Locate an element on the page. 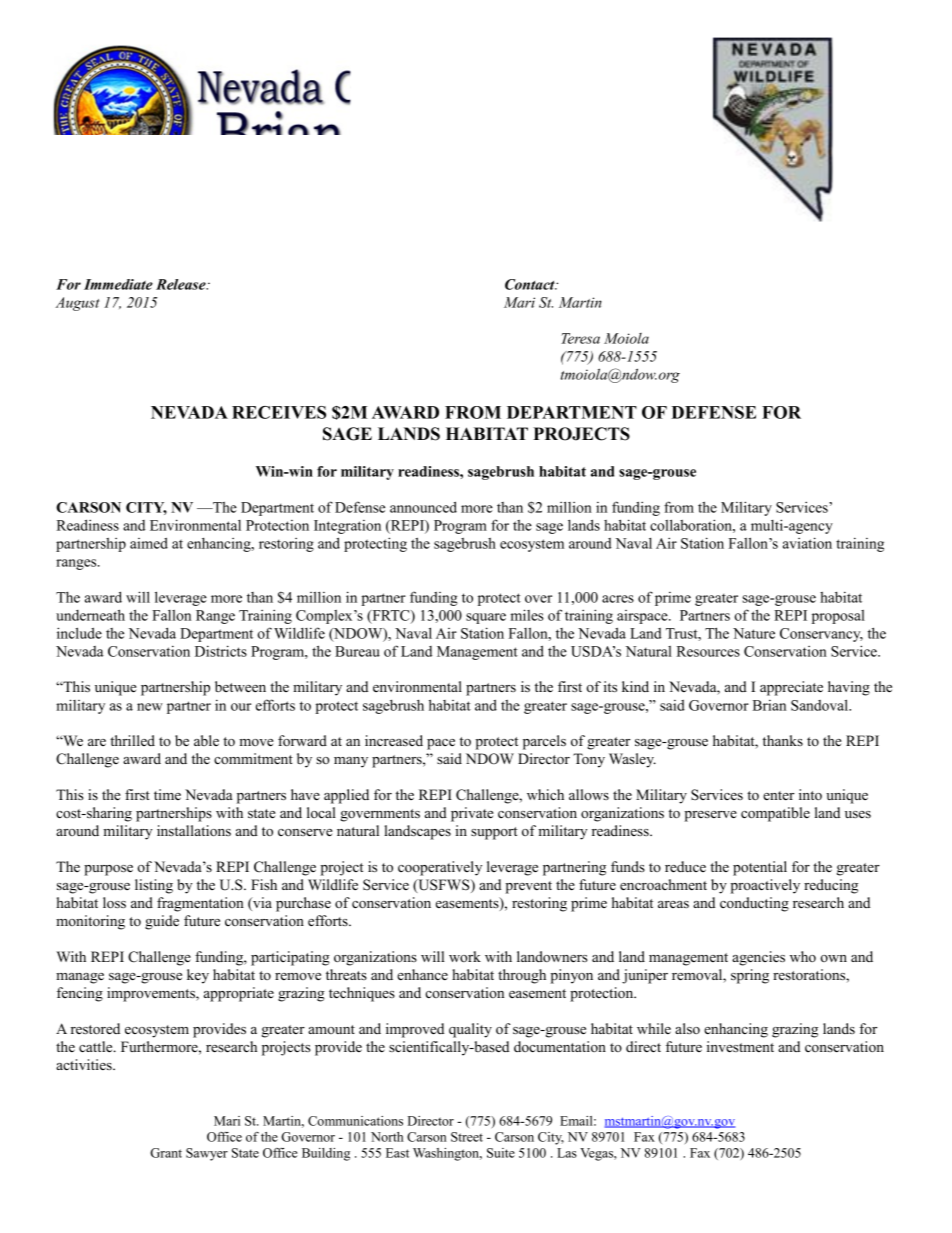 The image size is (952, 1233). increased is located at coordinates (394, 740).
